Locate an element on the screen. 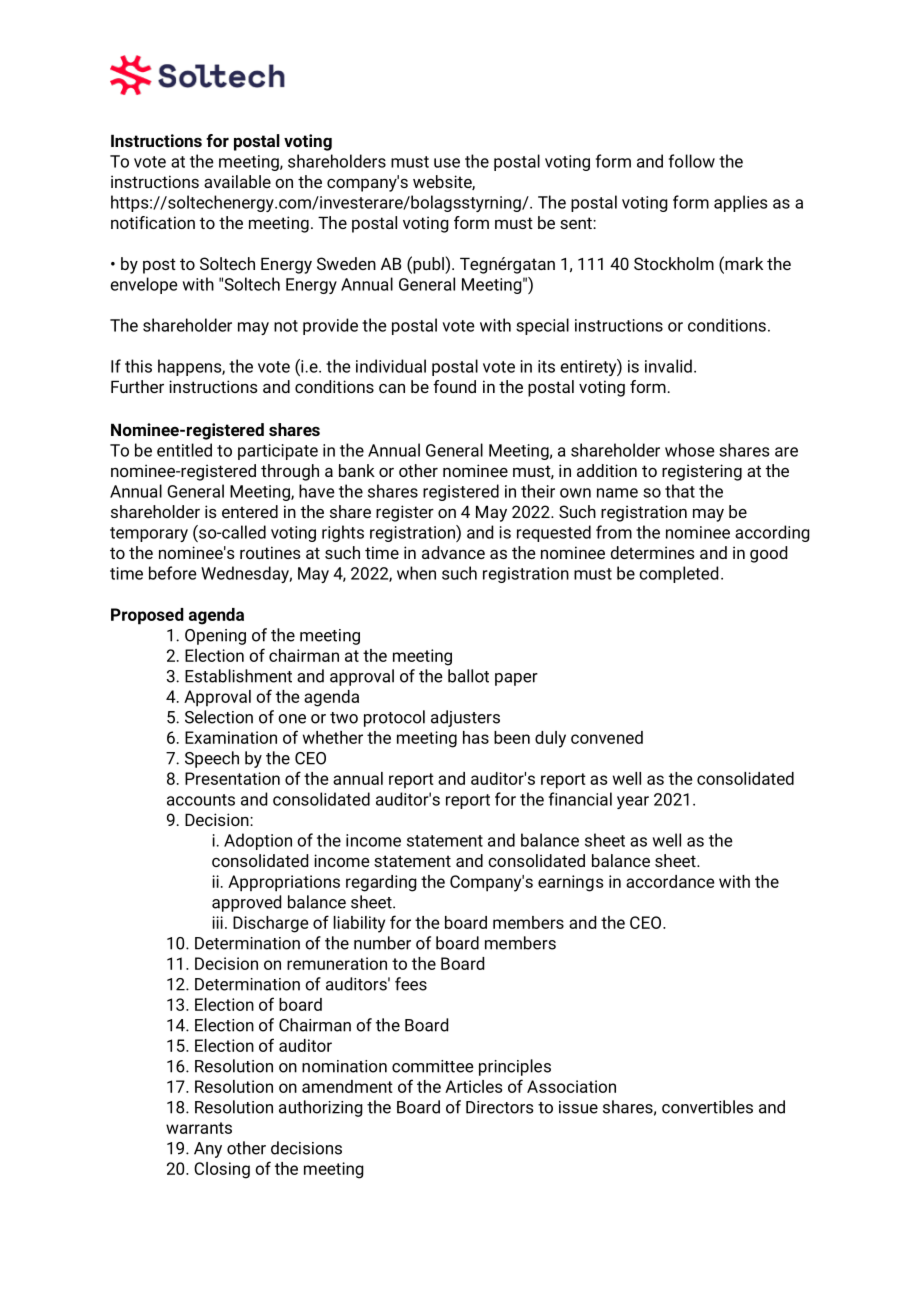  use is located at coordinates (447, 163).
